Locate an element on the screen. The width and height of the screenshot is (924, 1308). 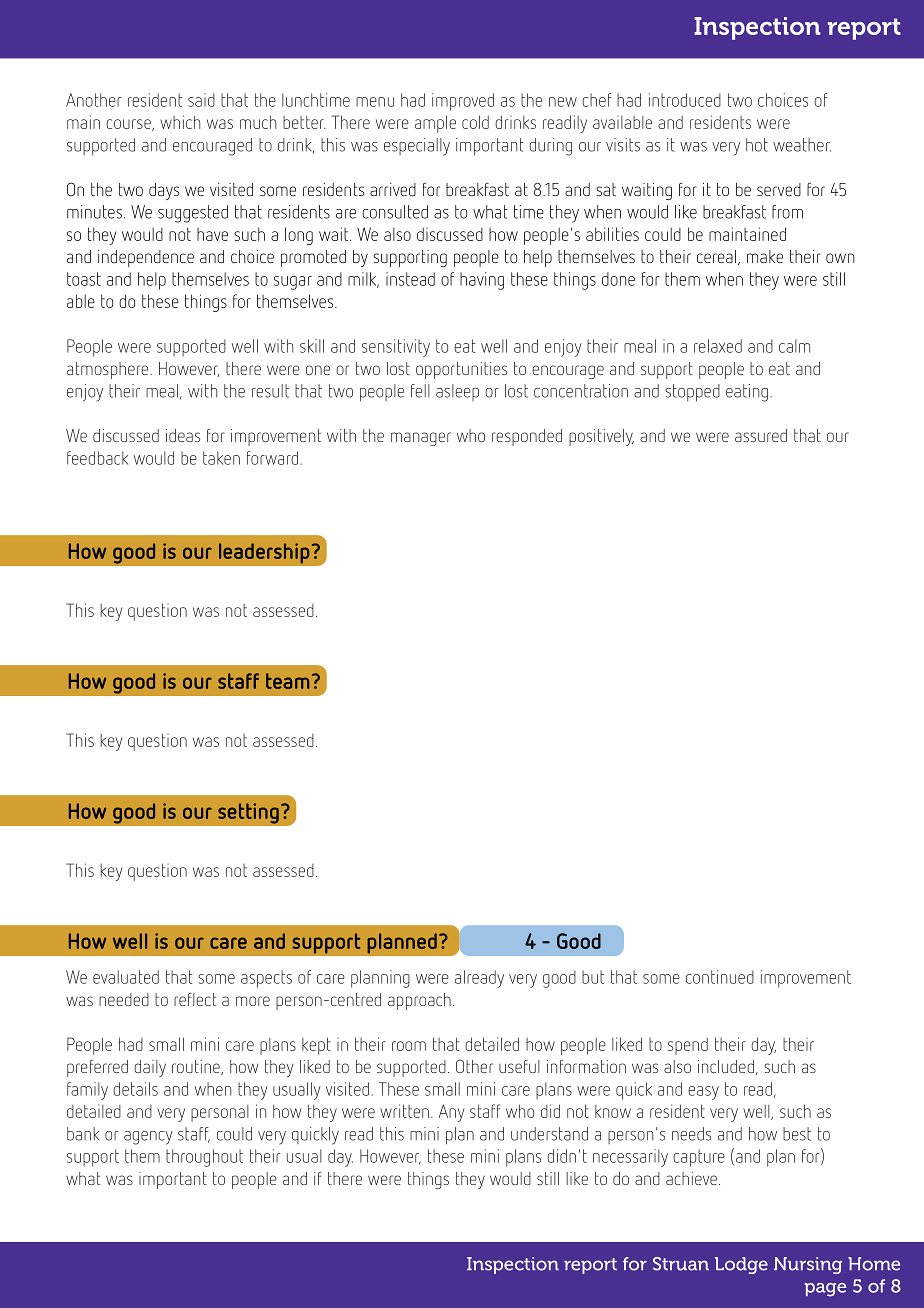
continued is located at coordinates (720, 977).
